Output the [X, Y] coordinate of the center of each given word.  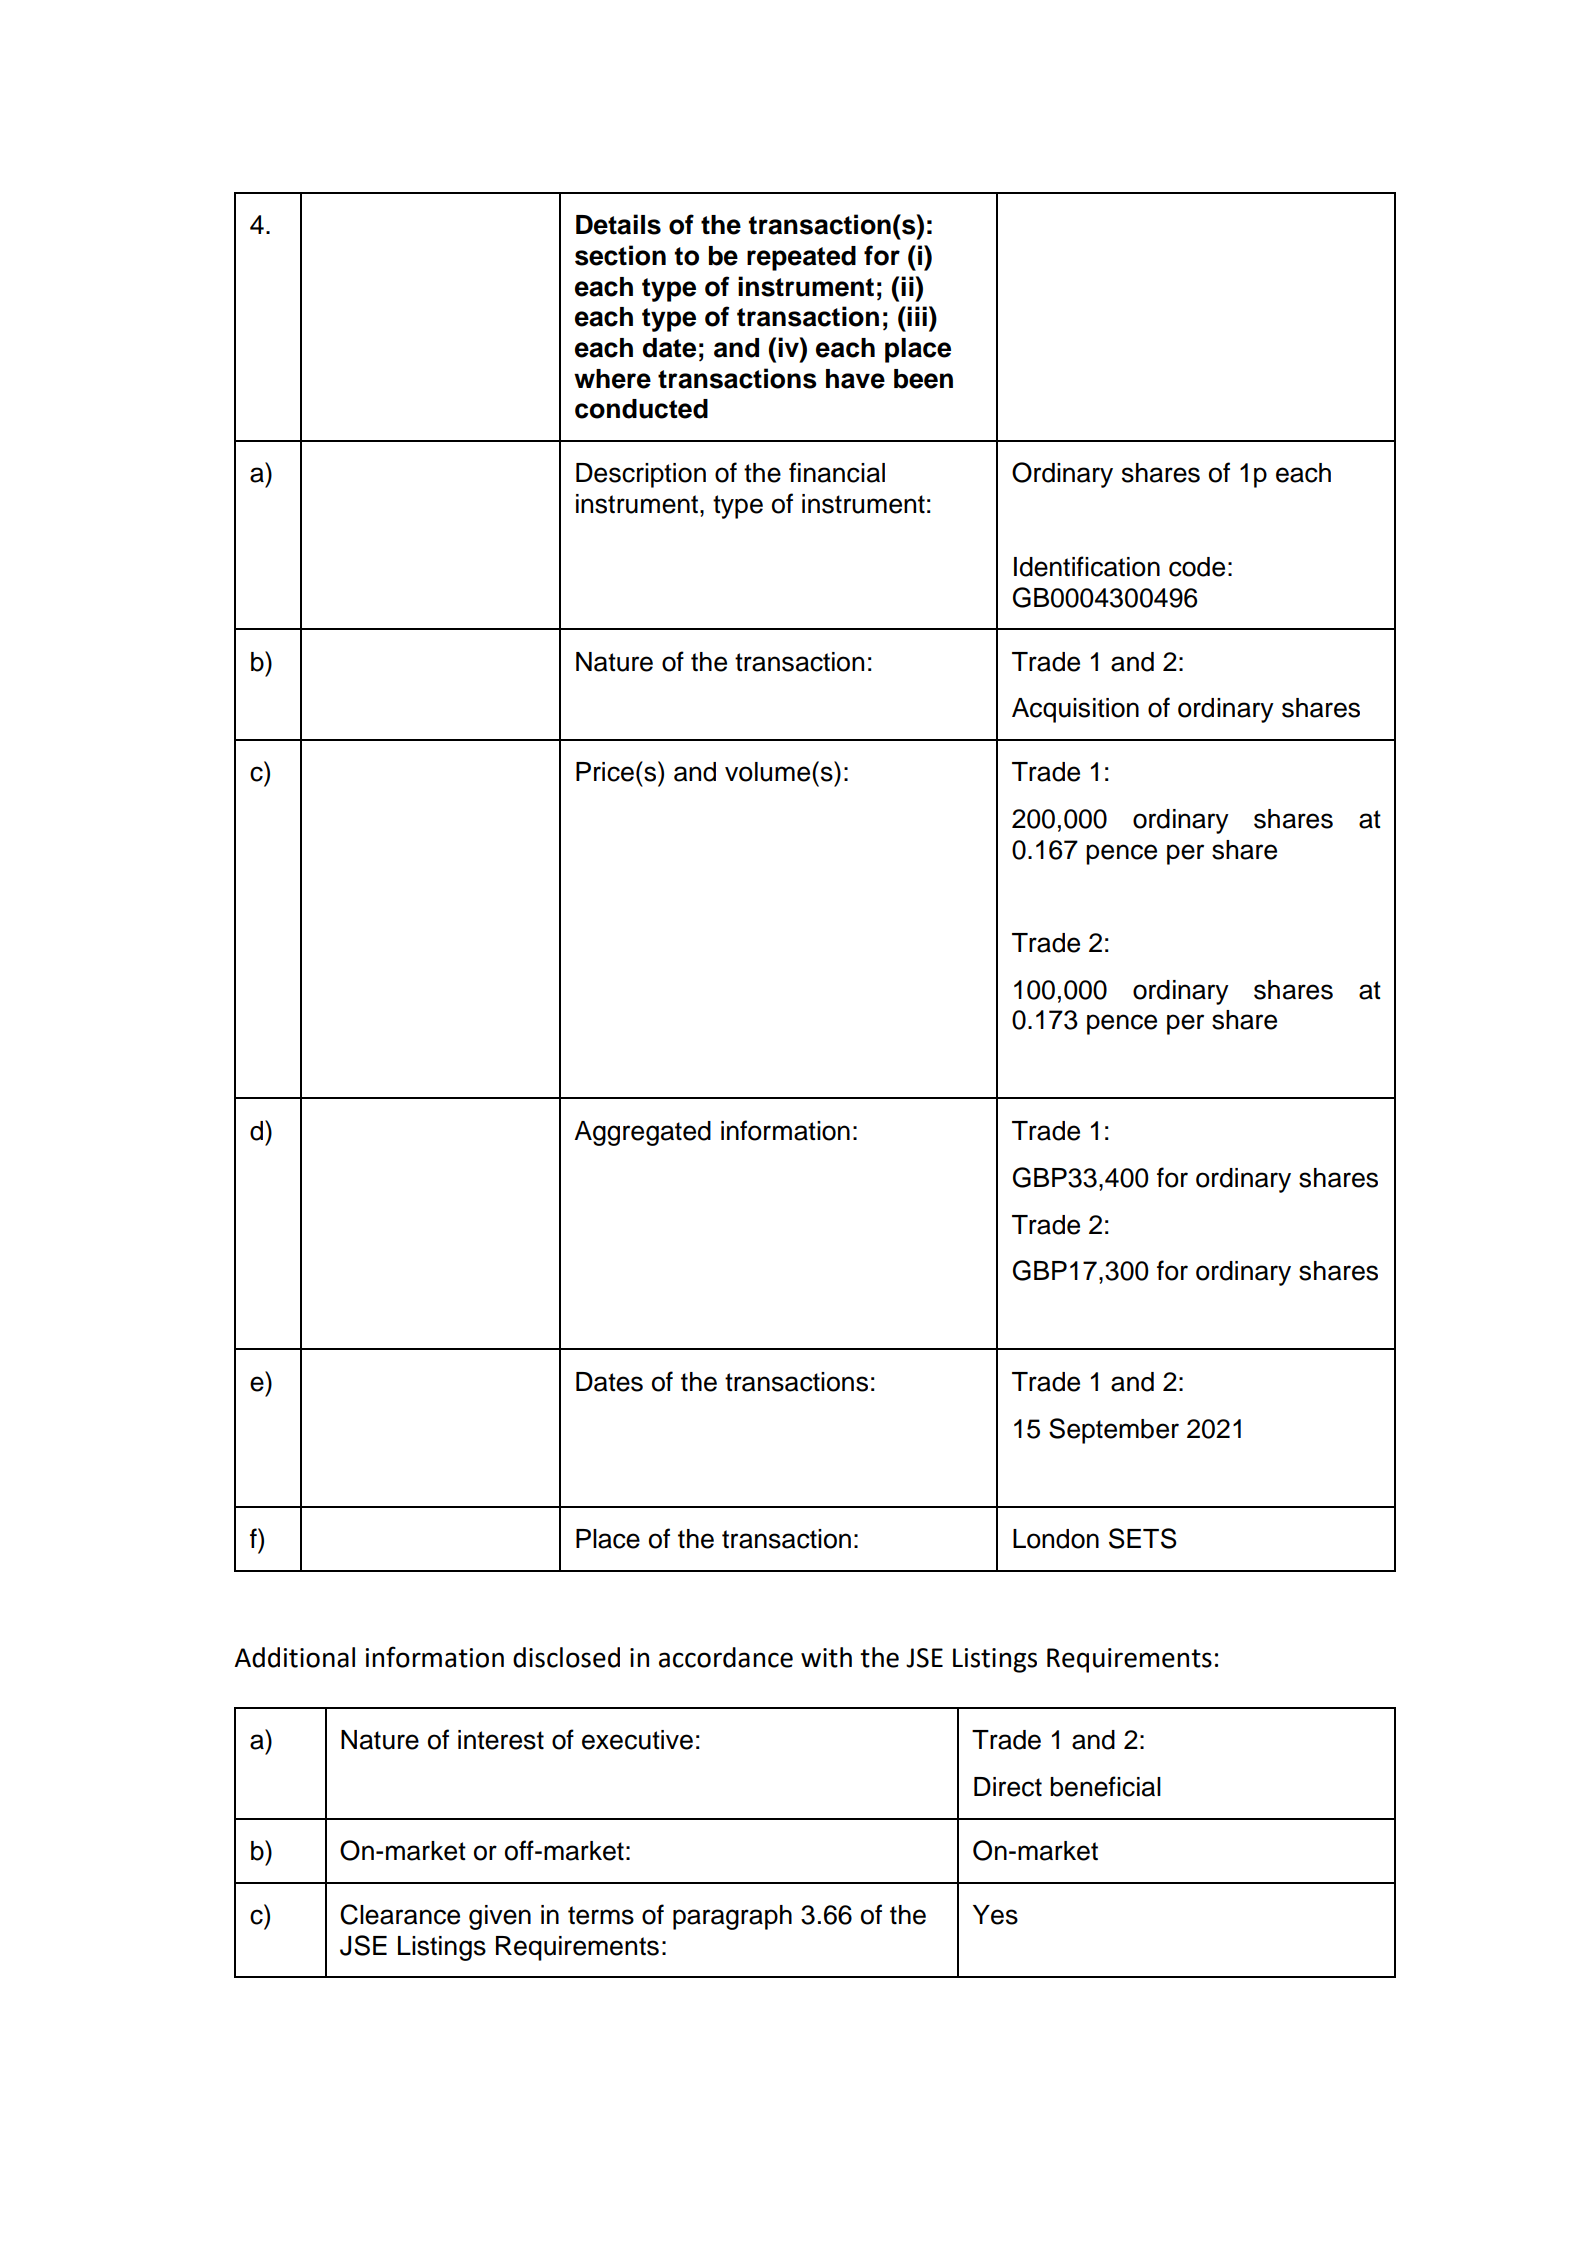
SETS [1143, 1538]
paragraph [732, 1917]
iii [917, 316]
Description [641, 475]
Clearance [400, 1914]
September [1114, 1431]
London [1056, 1539]
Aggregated [642, 1133]
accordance [726, 1657]
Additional [294, 1657]
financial [837, 472]
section [620, 255]
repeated [801, 258]
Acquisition [1075, 710]
